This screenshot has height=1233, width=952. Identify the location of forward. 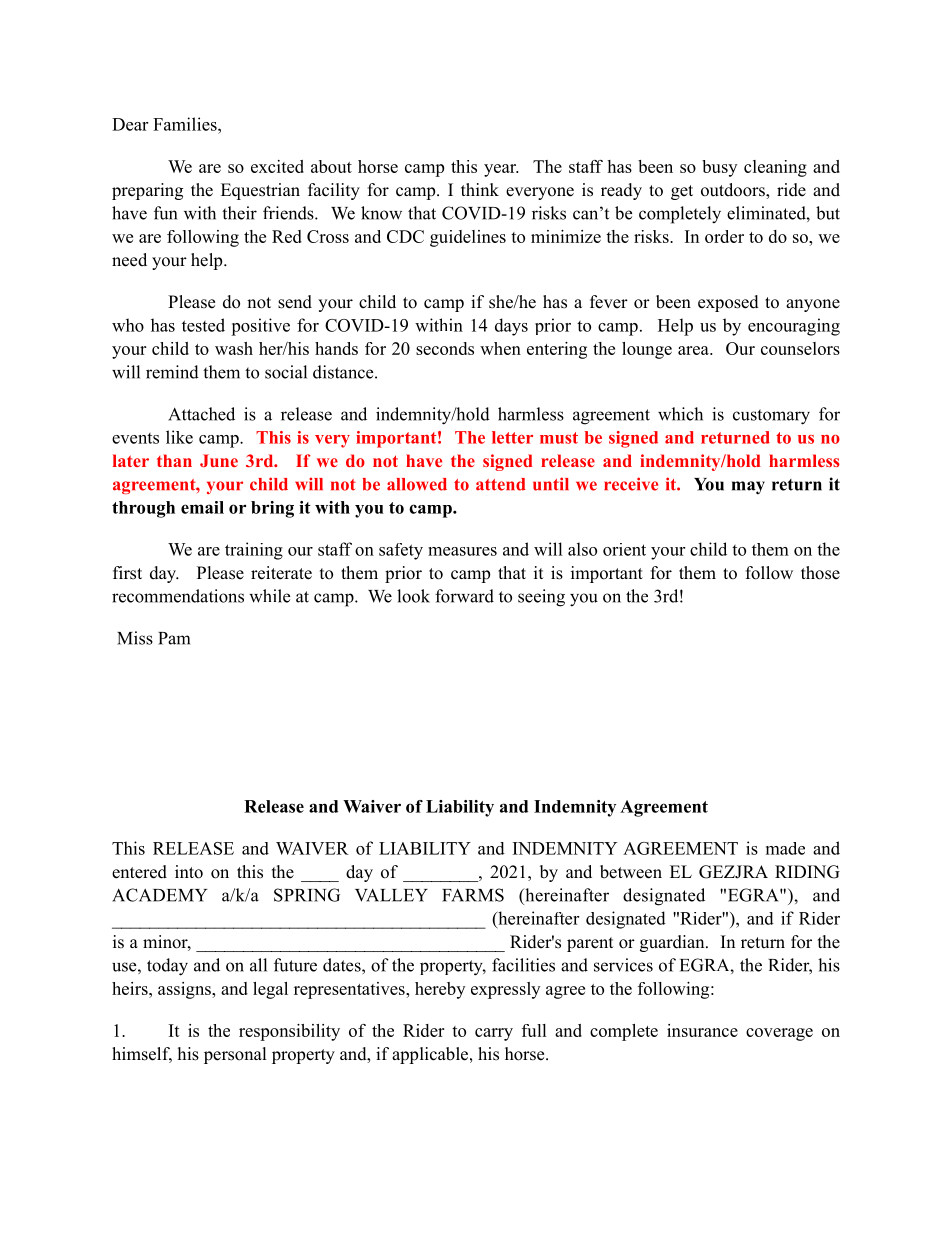
(464, 596).
